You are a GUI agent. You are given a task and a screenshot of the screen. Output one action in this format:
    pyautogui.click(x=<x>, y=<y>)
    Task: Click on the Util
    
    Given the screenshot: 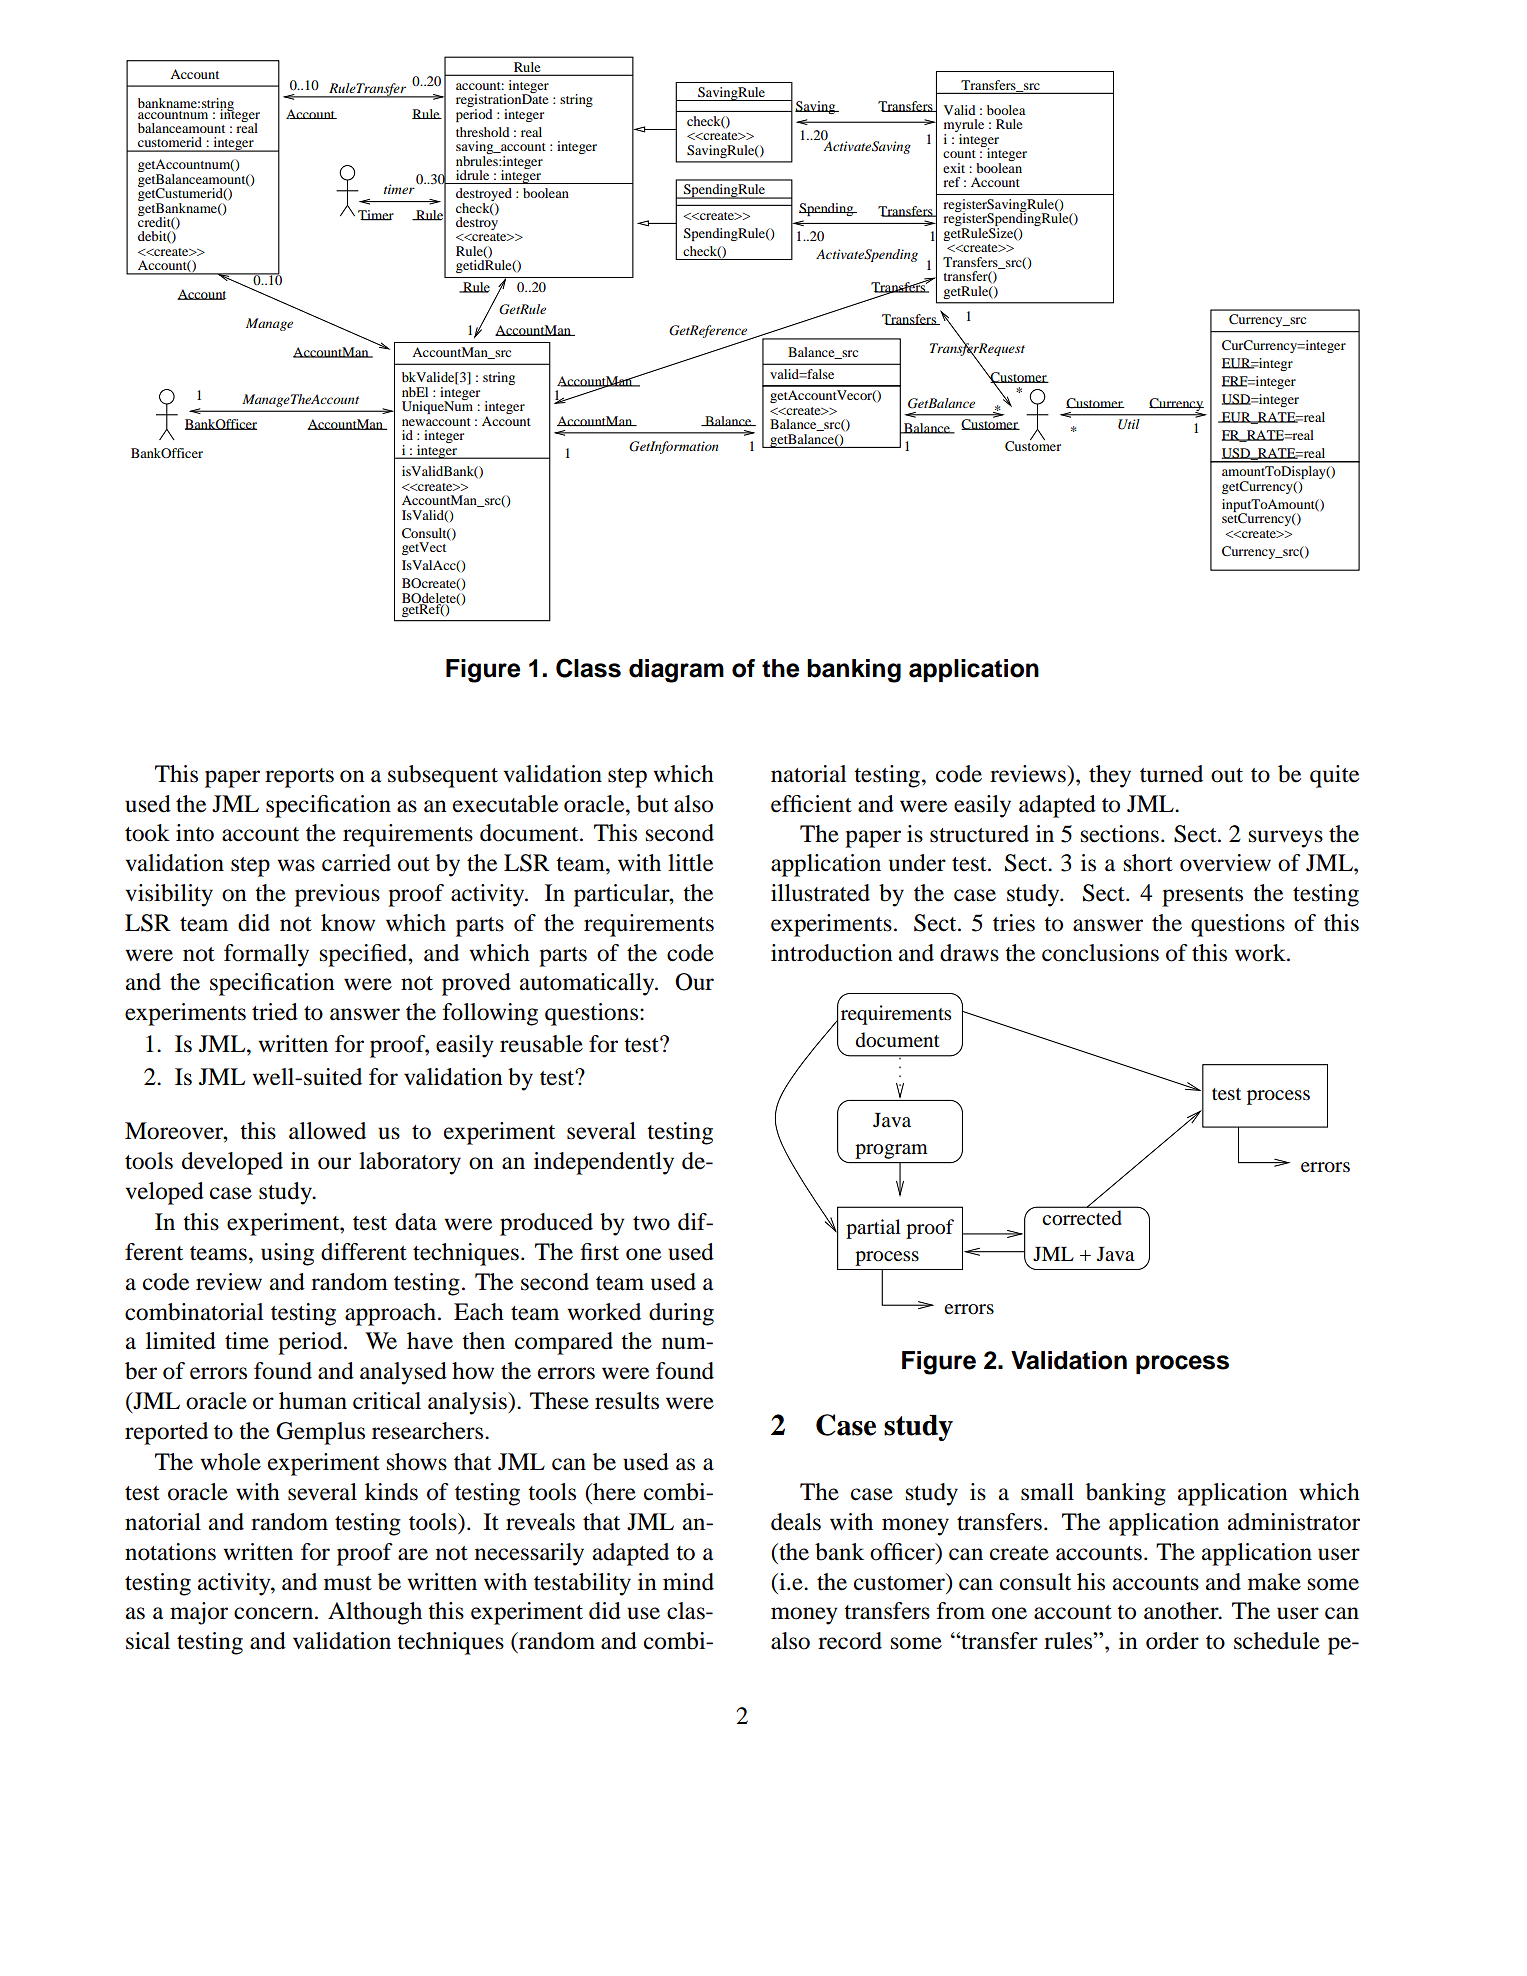 What is the action you would take?
    pyautogui.click(x=1129, y=424)
